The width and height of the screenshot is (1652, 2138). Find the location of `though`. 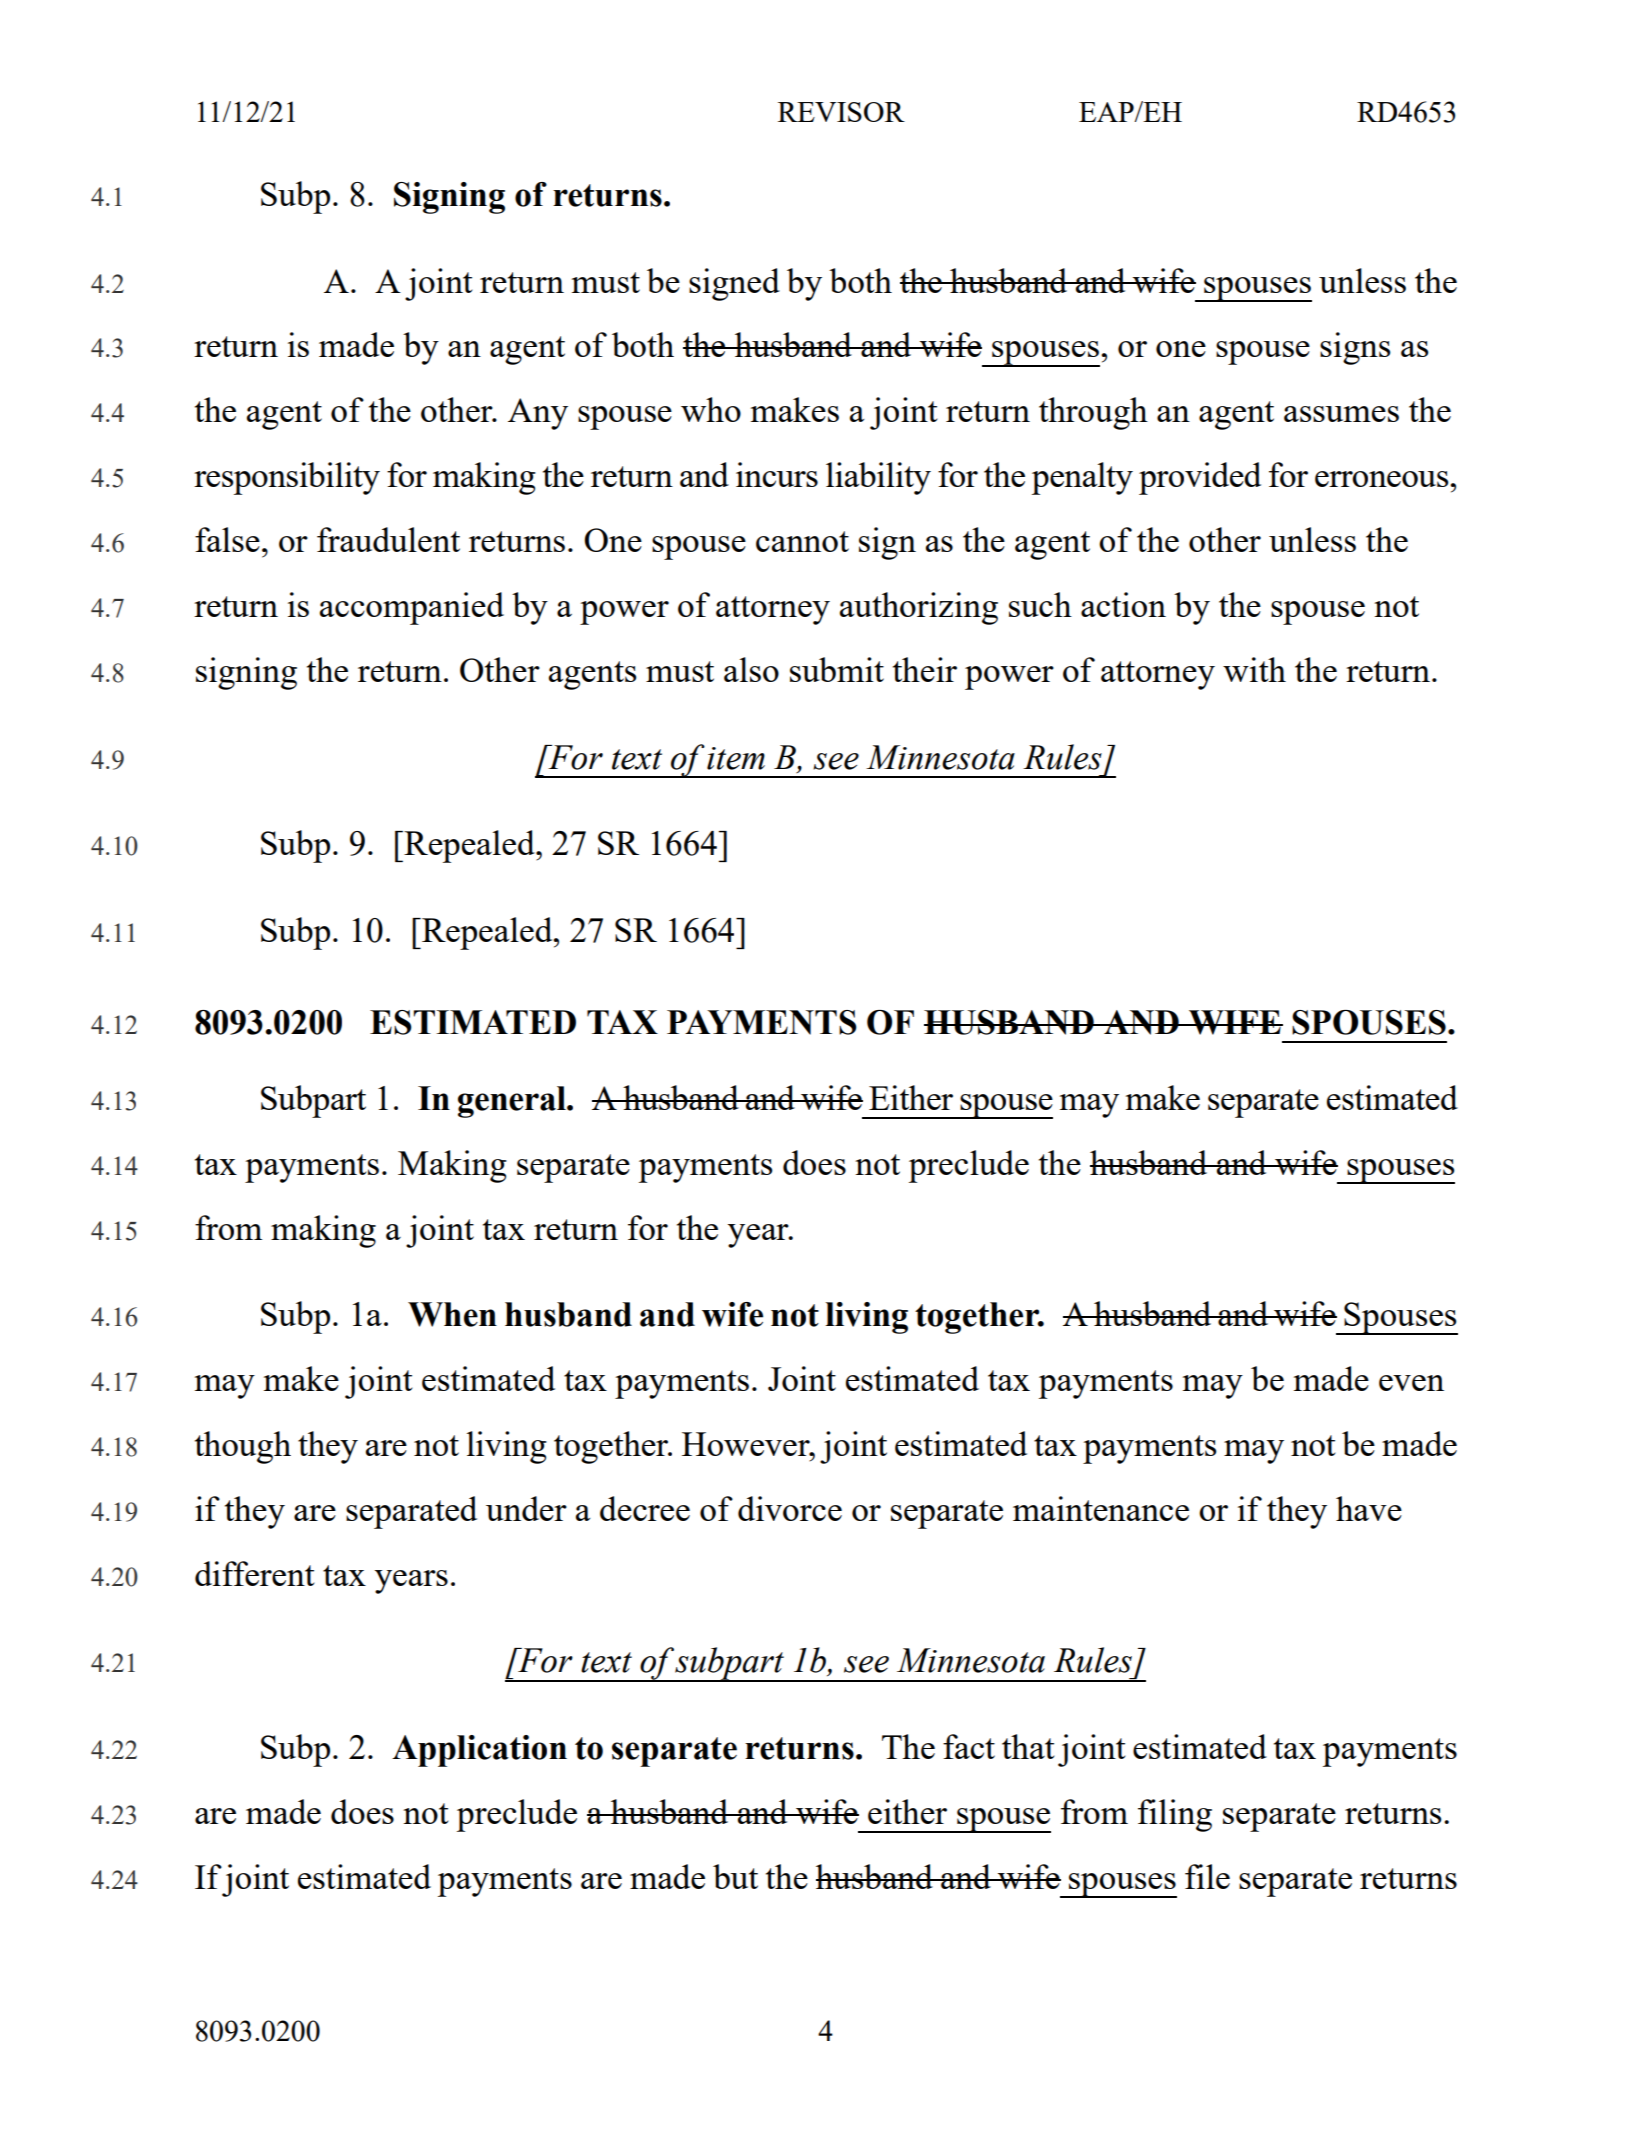

though is located at coordinates (243, 1447).
